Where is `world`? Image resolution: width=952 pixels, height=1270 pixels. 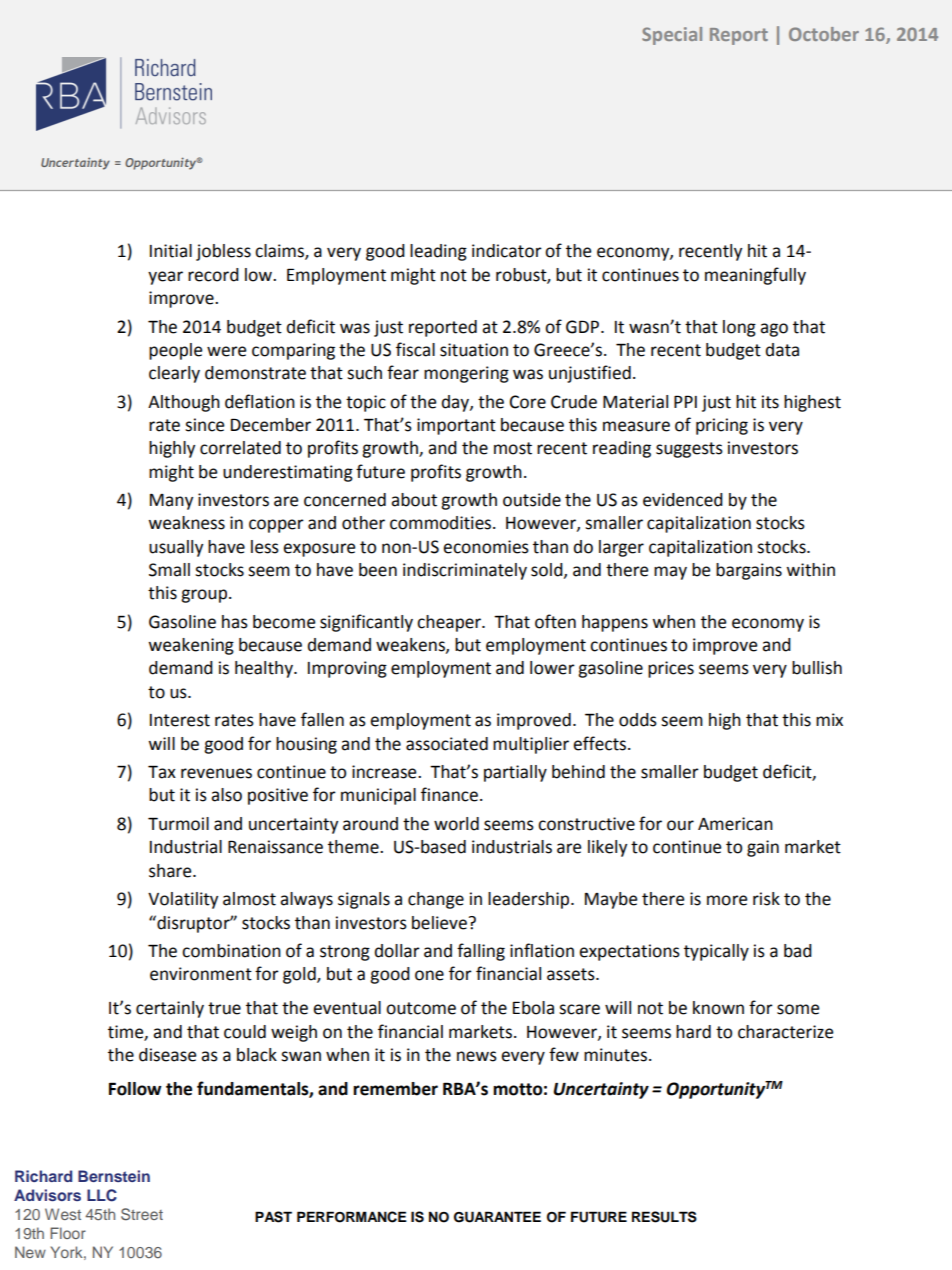
world is located at coordinates (456, 824).
